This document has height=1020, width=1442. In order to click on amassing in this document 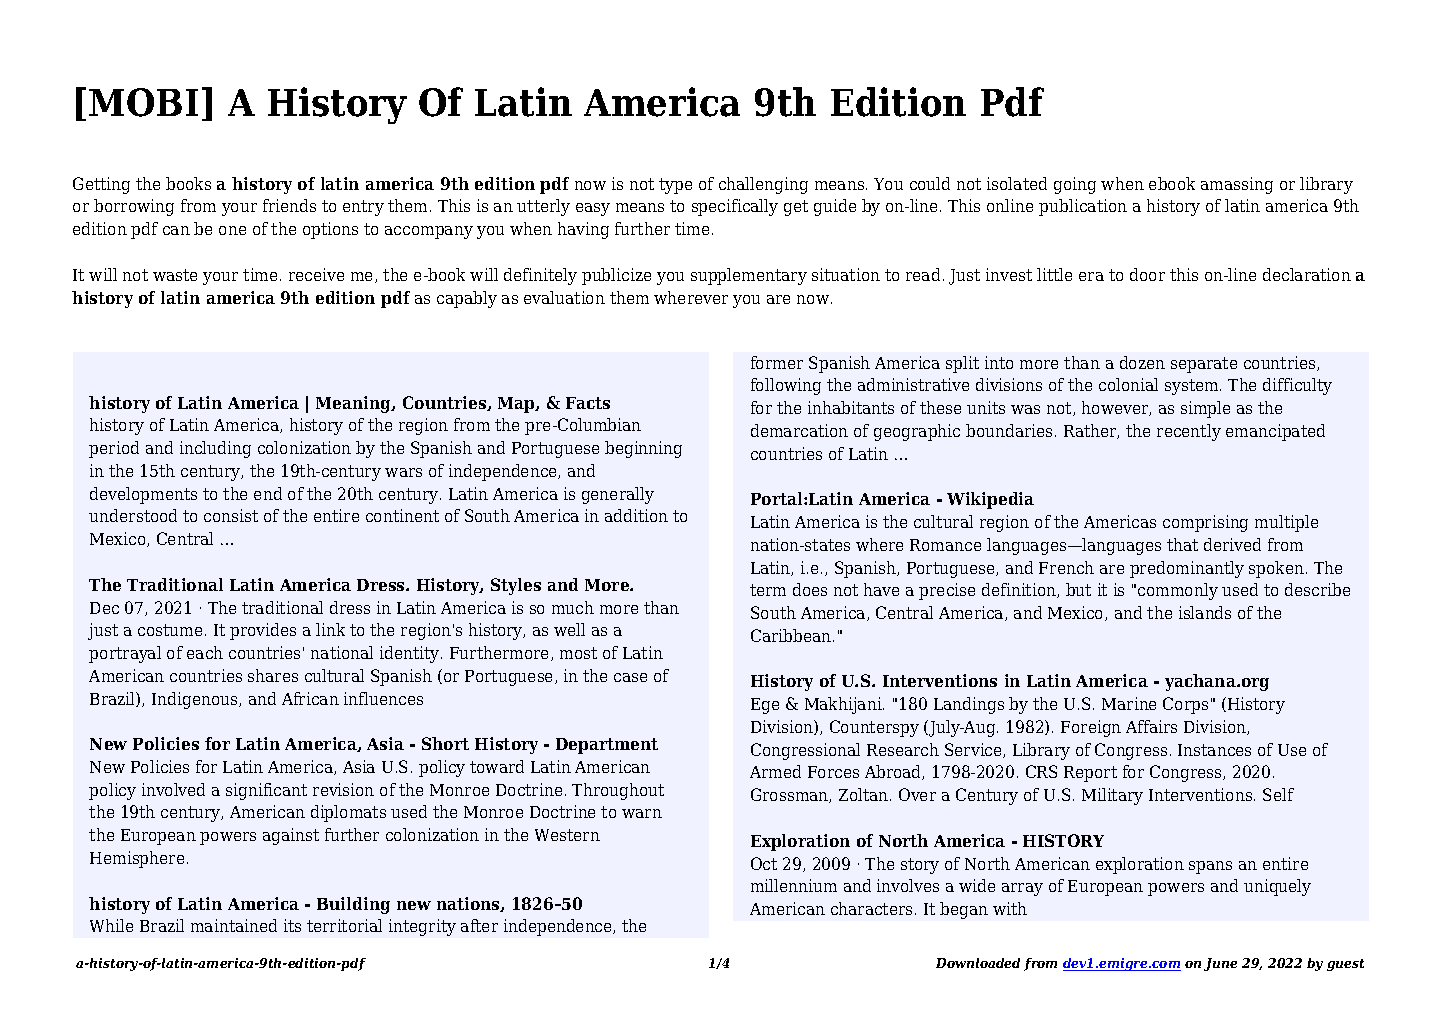, I will do `click(1237, 185)`.
